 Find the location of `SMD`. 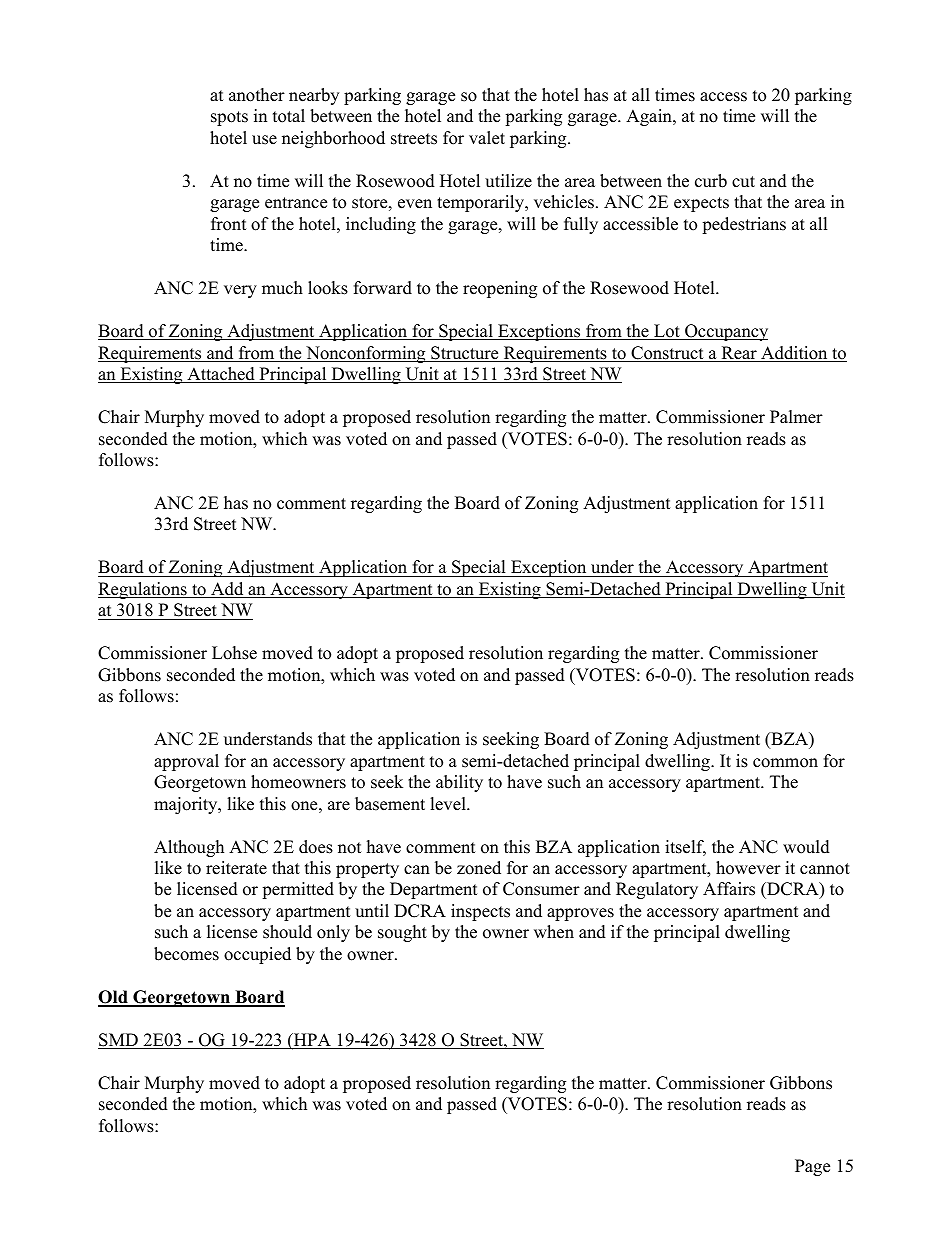

SMD is located at coordinates (119, 1041).
